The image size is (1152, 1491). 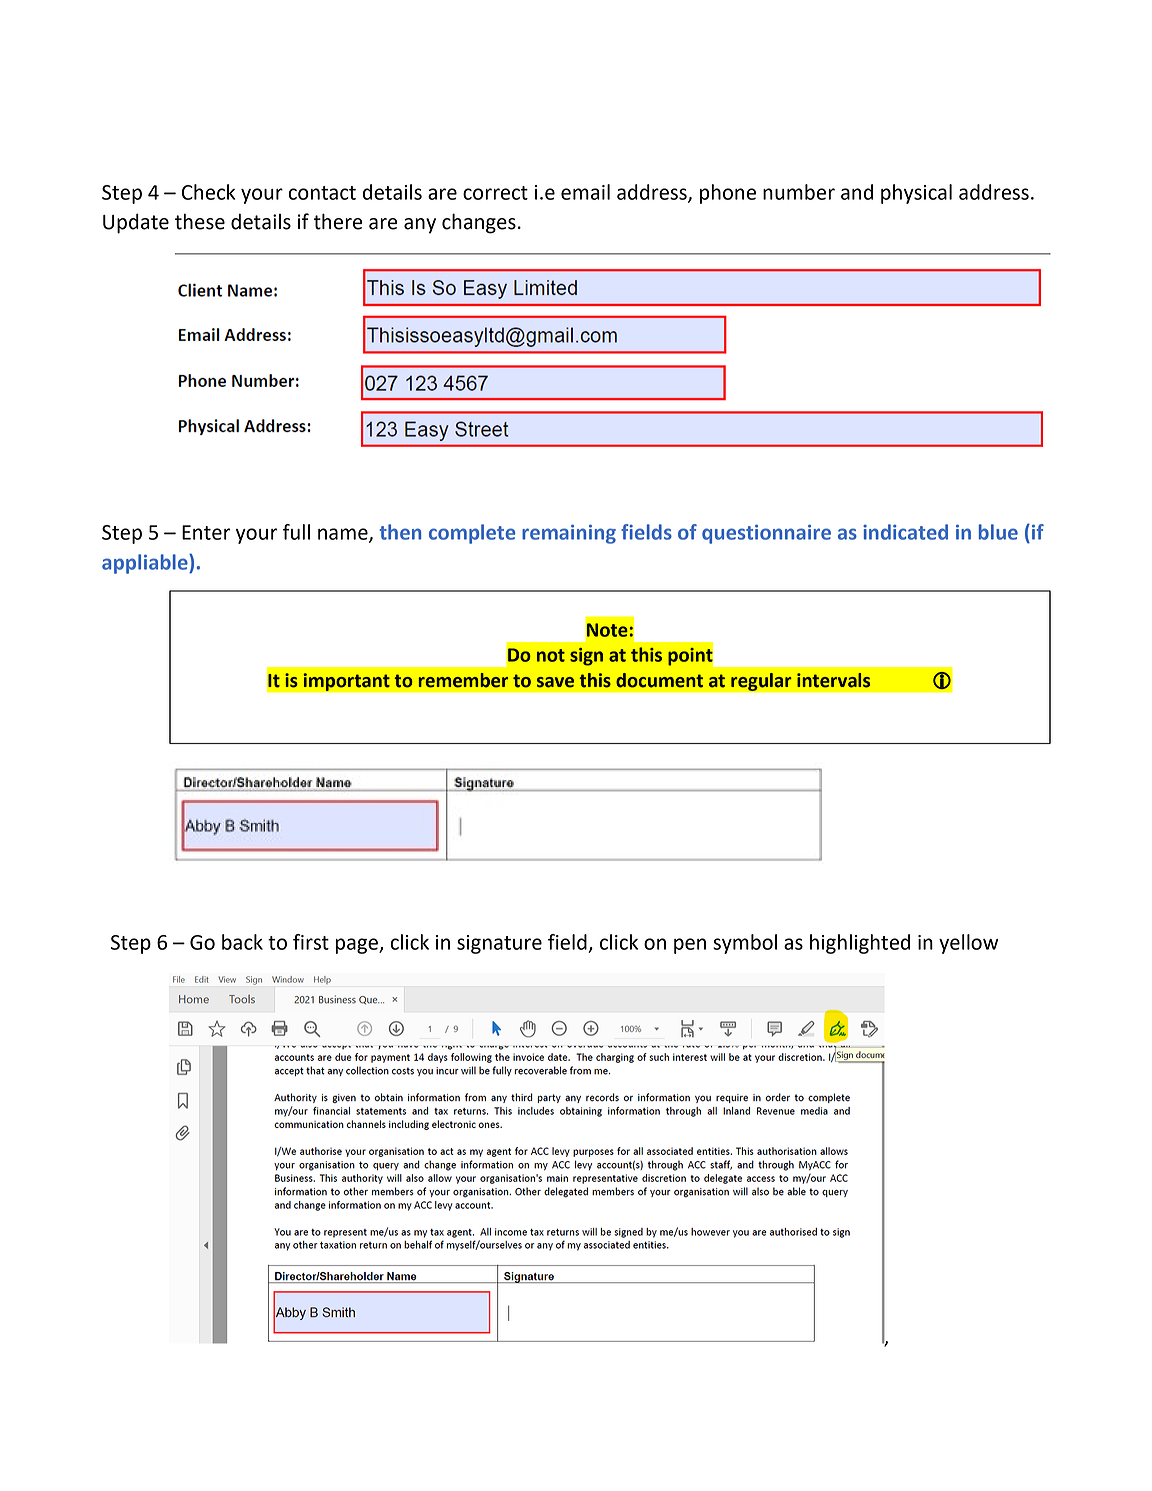 What do you see at coordinates (242, 942) in the image?
I see `back` at bounding box center [242, 942].
